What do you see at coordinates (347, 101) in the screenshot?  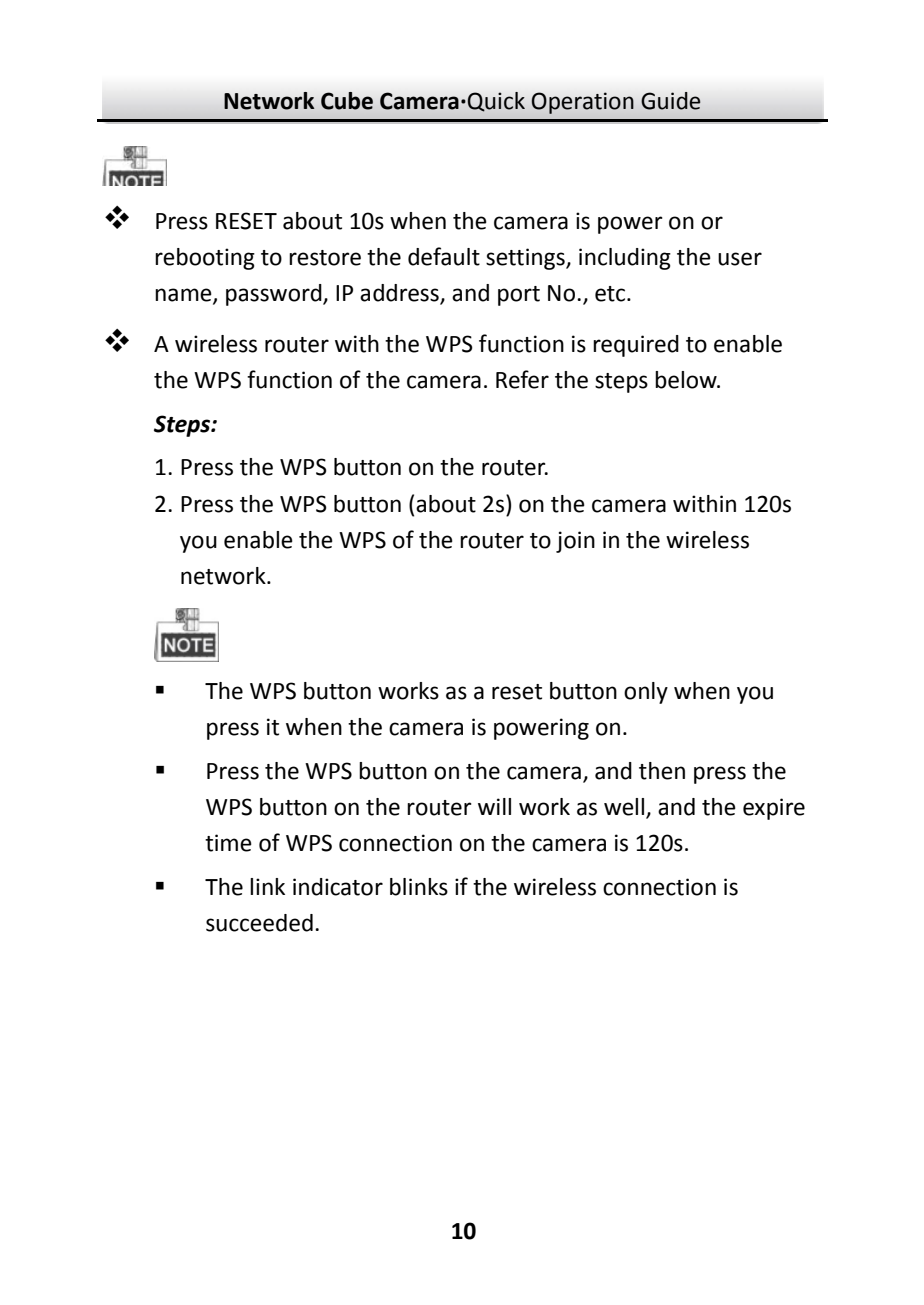 I see `Cube` at bounding box center [347, 101].
